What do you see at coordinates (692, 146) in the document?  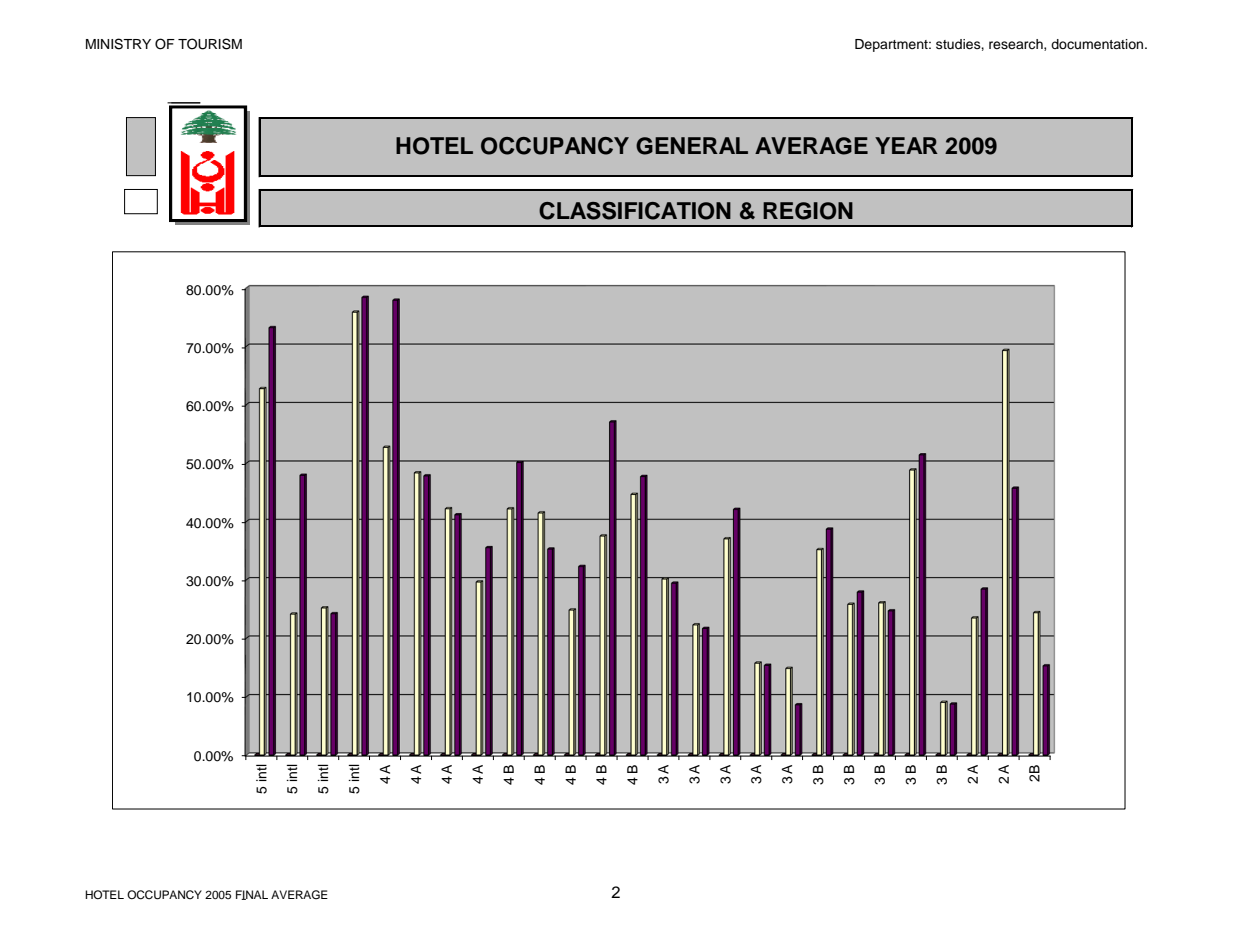 I see `GENERAL` at bounding box center [692, 146].
